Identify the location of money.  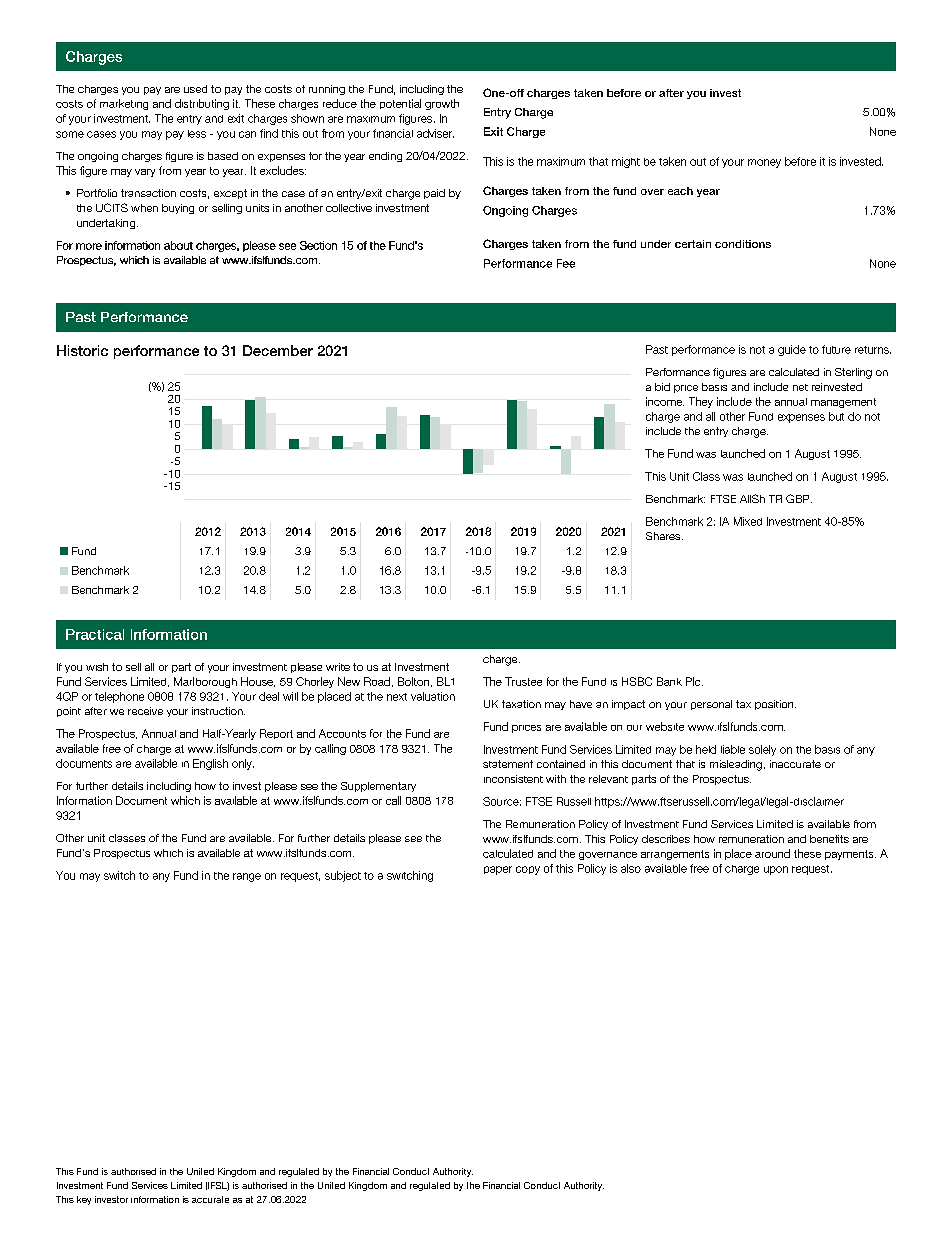
(764, 163).
